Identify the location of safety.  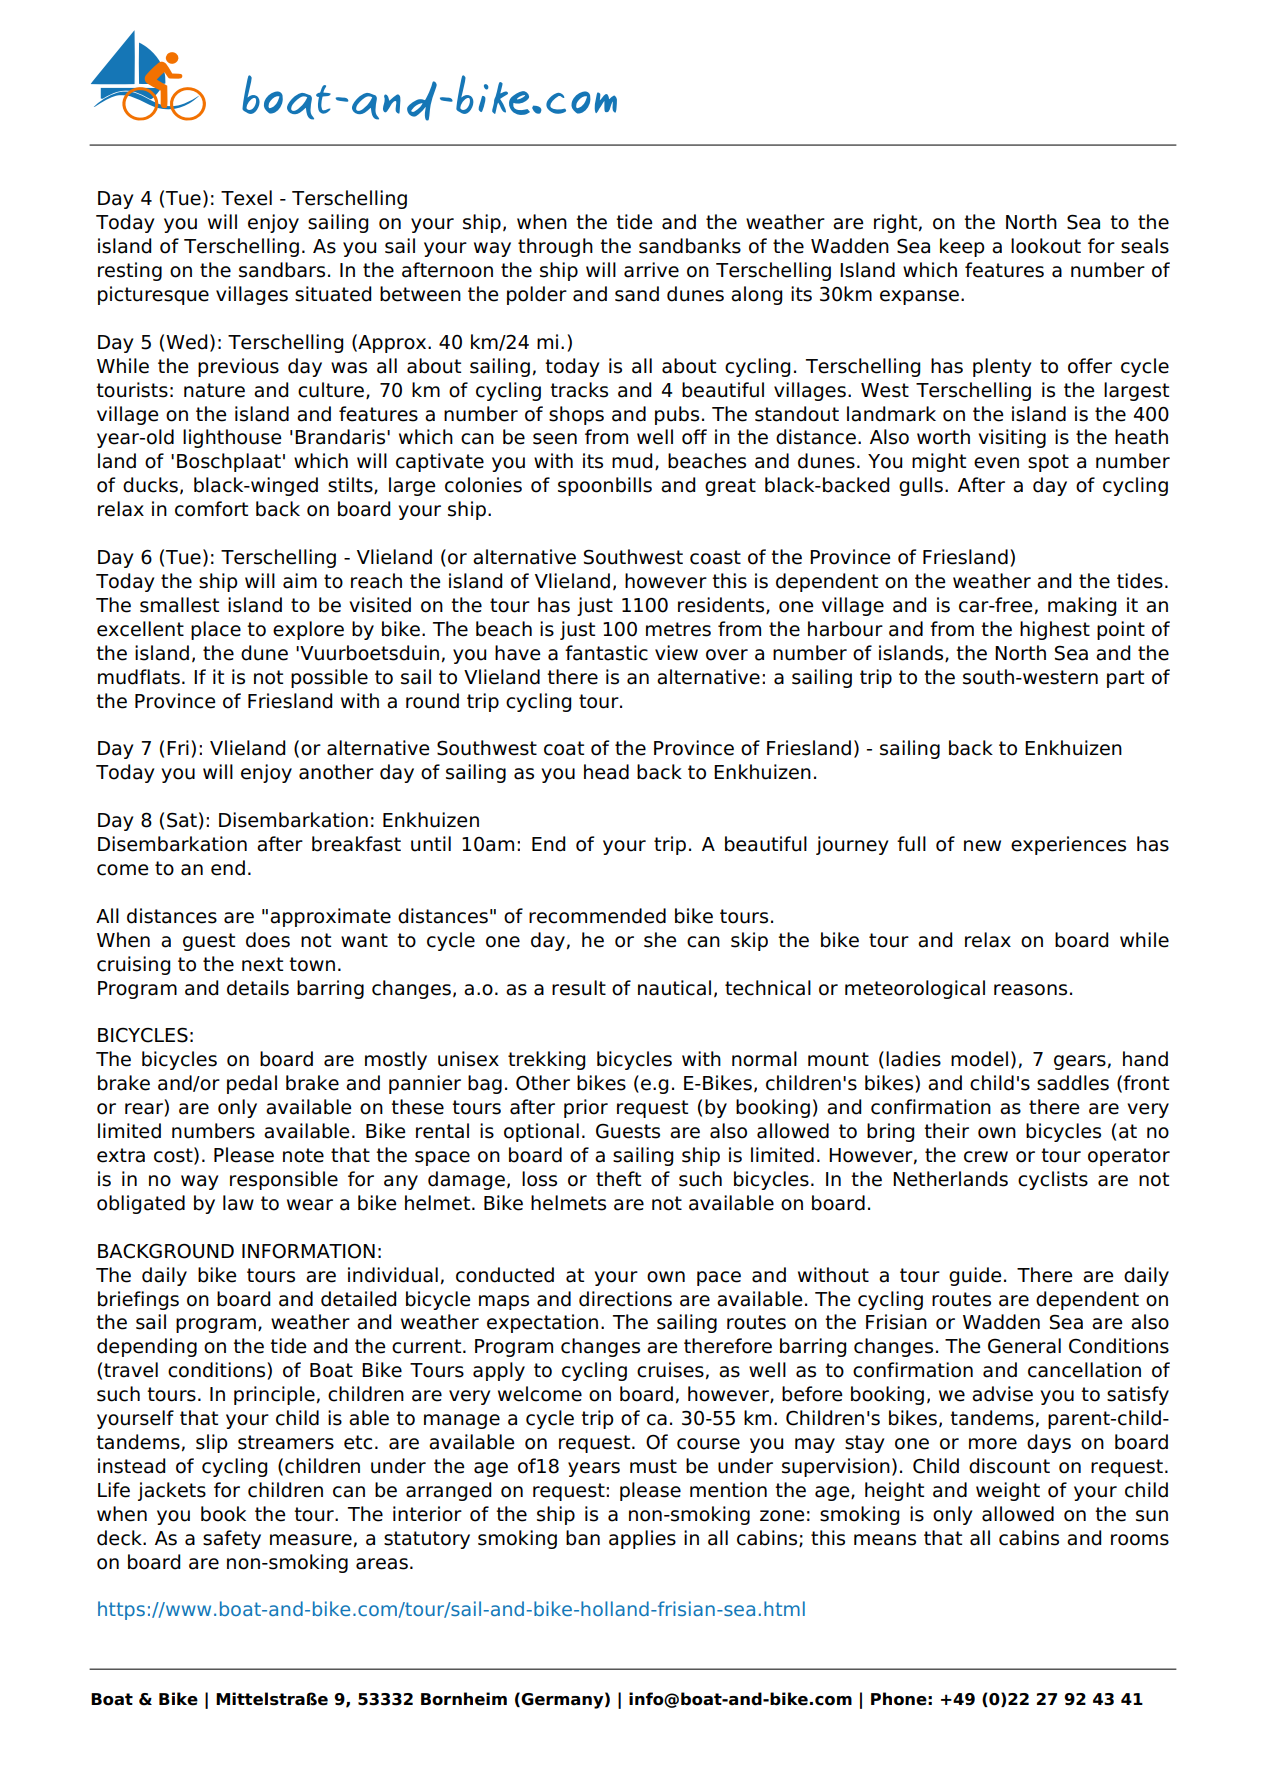
(232, 1539).
